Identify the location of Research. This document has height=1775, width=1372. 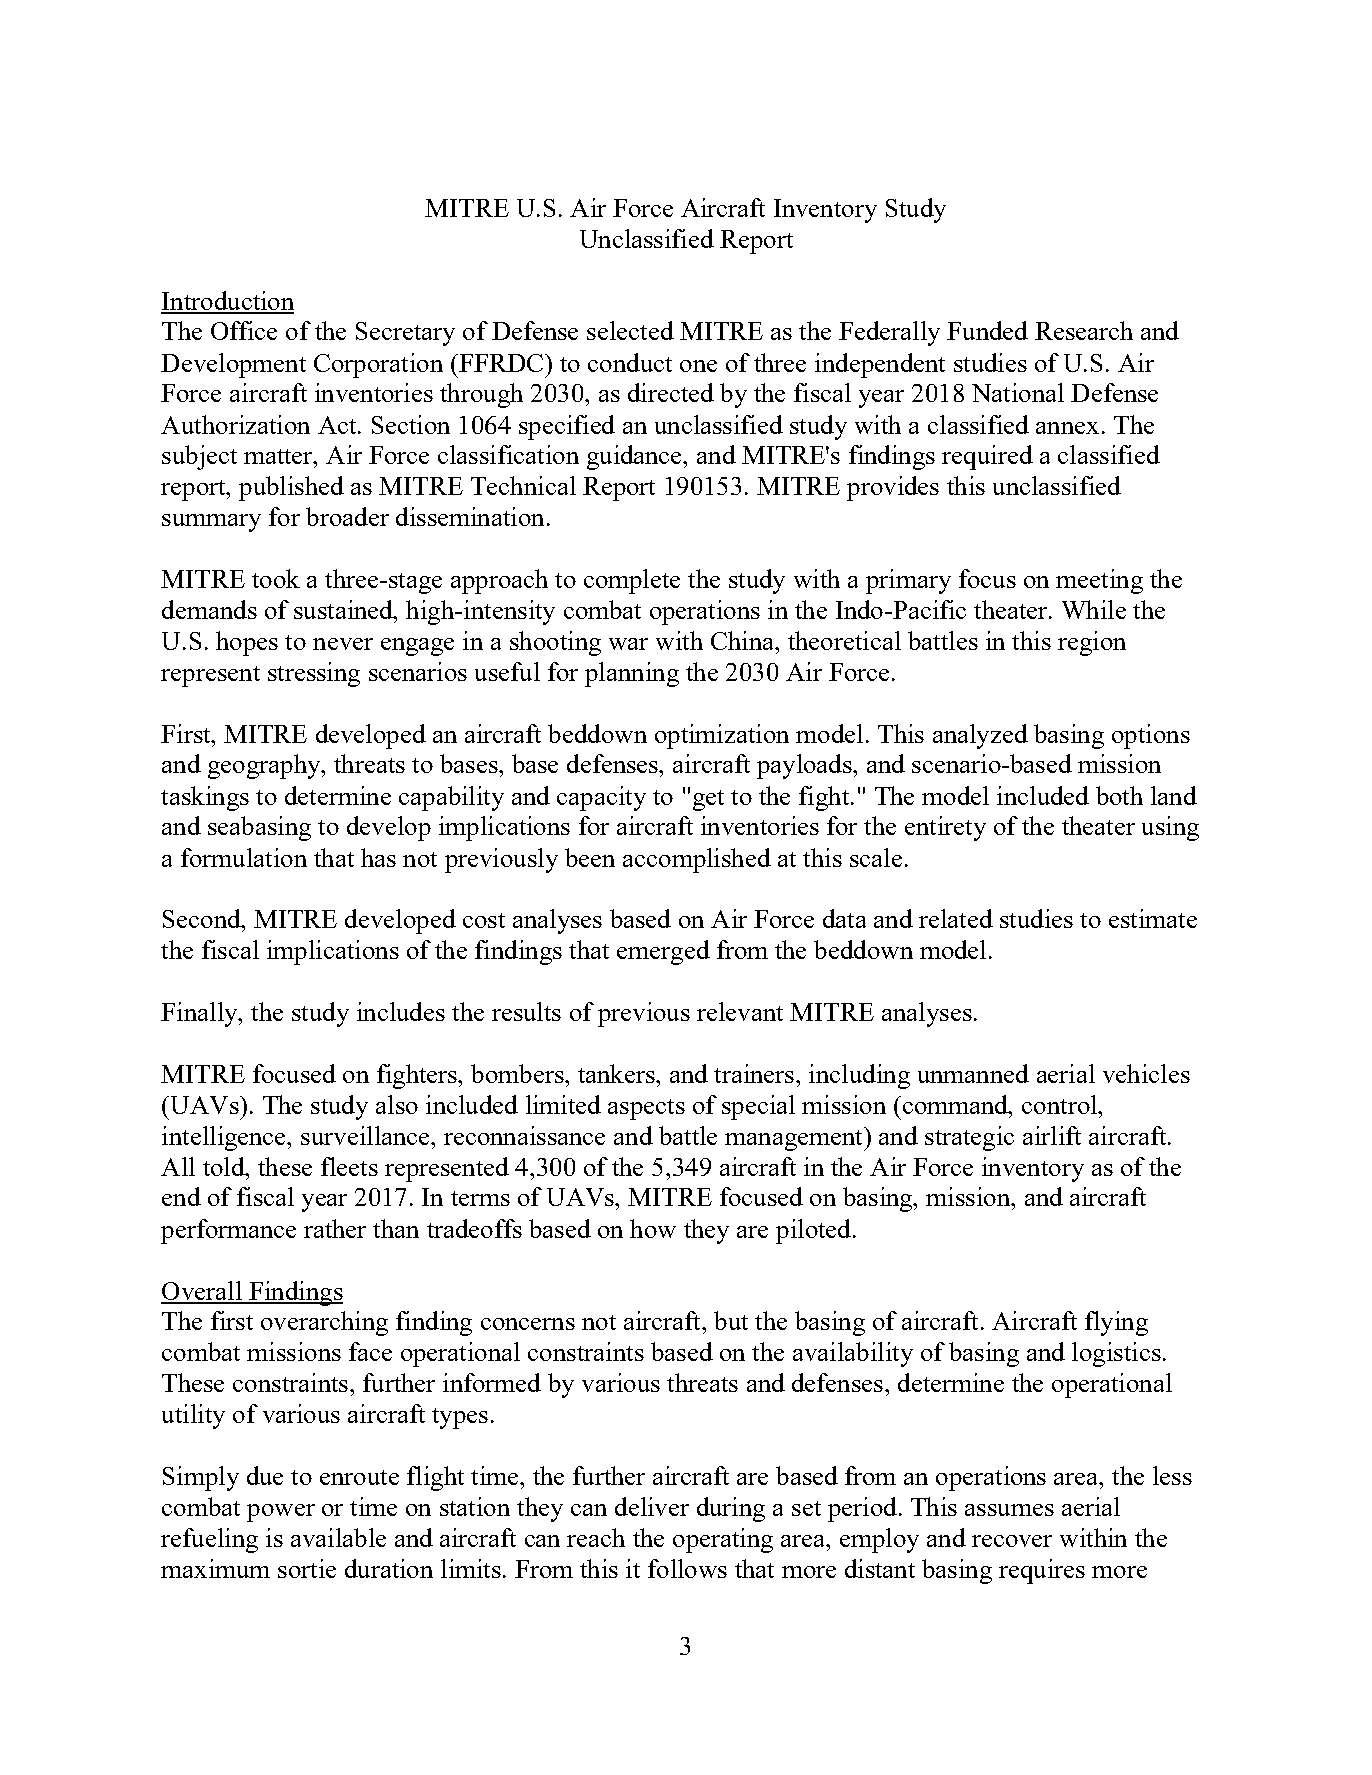
(1084, 330).
